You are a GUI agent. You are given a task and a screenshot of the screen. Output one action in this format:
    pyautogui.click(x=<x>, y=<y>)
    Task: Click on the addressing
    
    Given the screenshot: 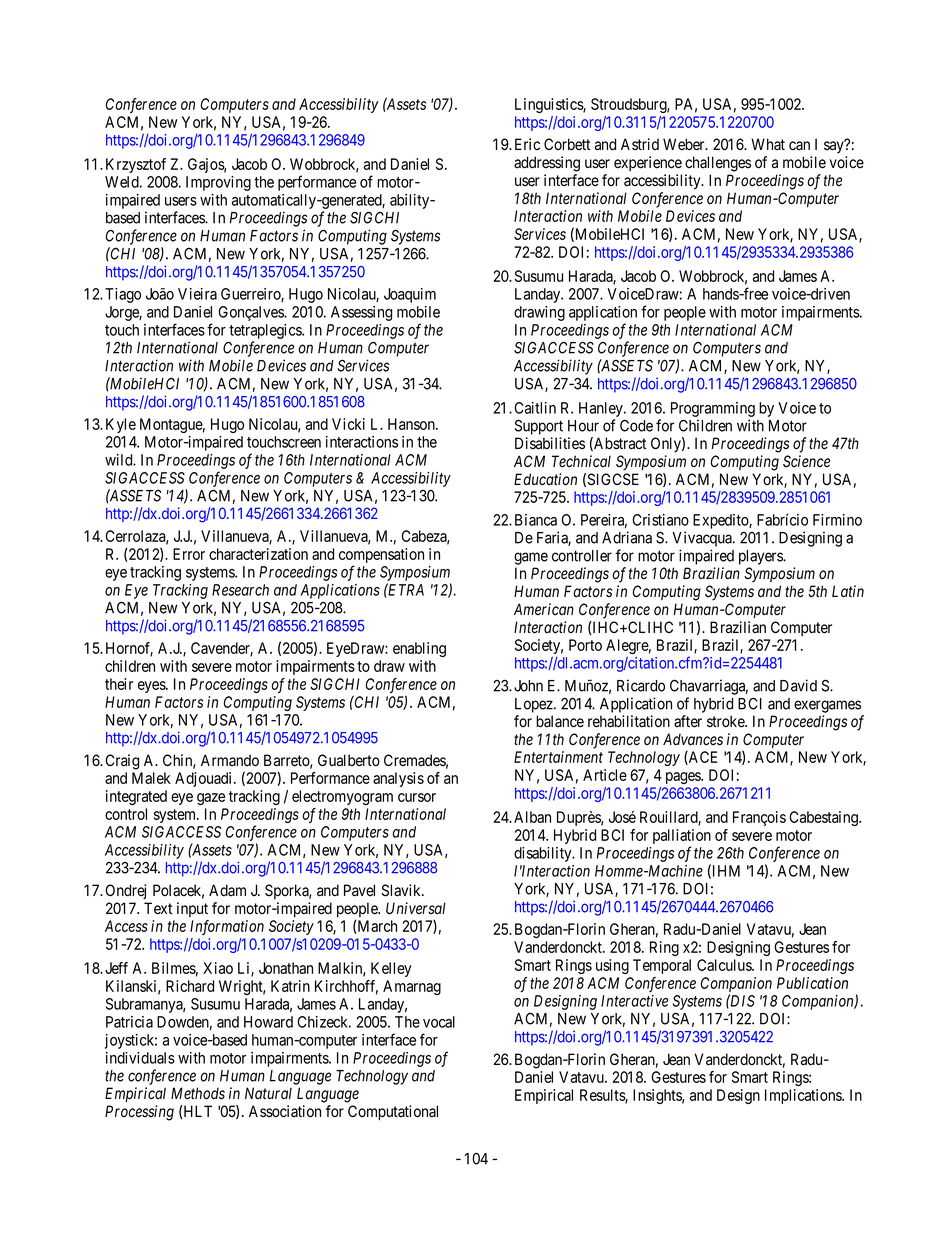 What is the action you would take?
    pyautogui.click(x=547, y=164)
